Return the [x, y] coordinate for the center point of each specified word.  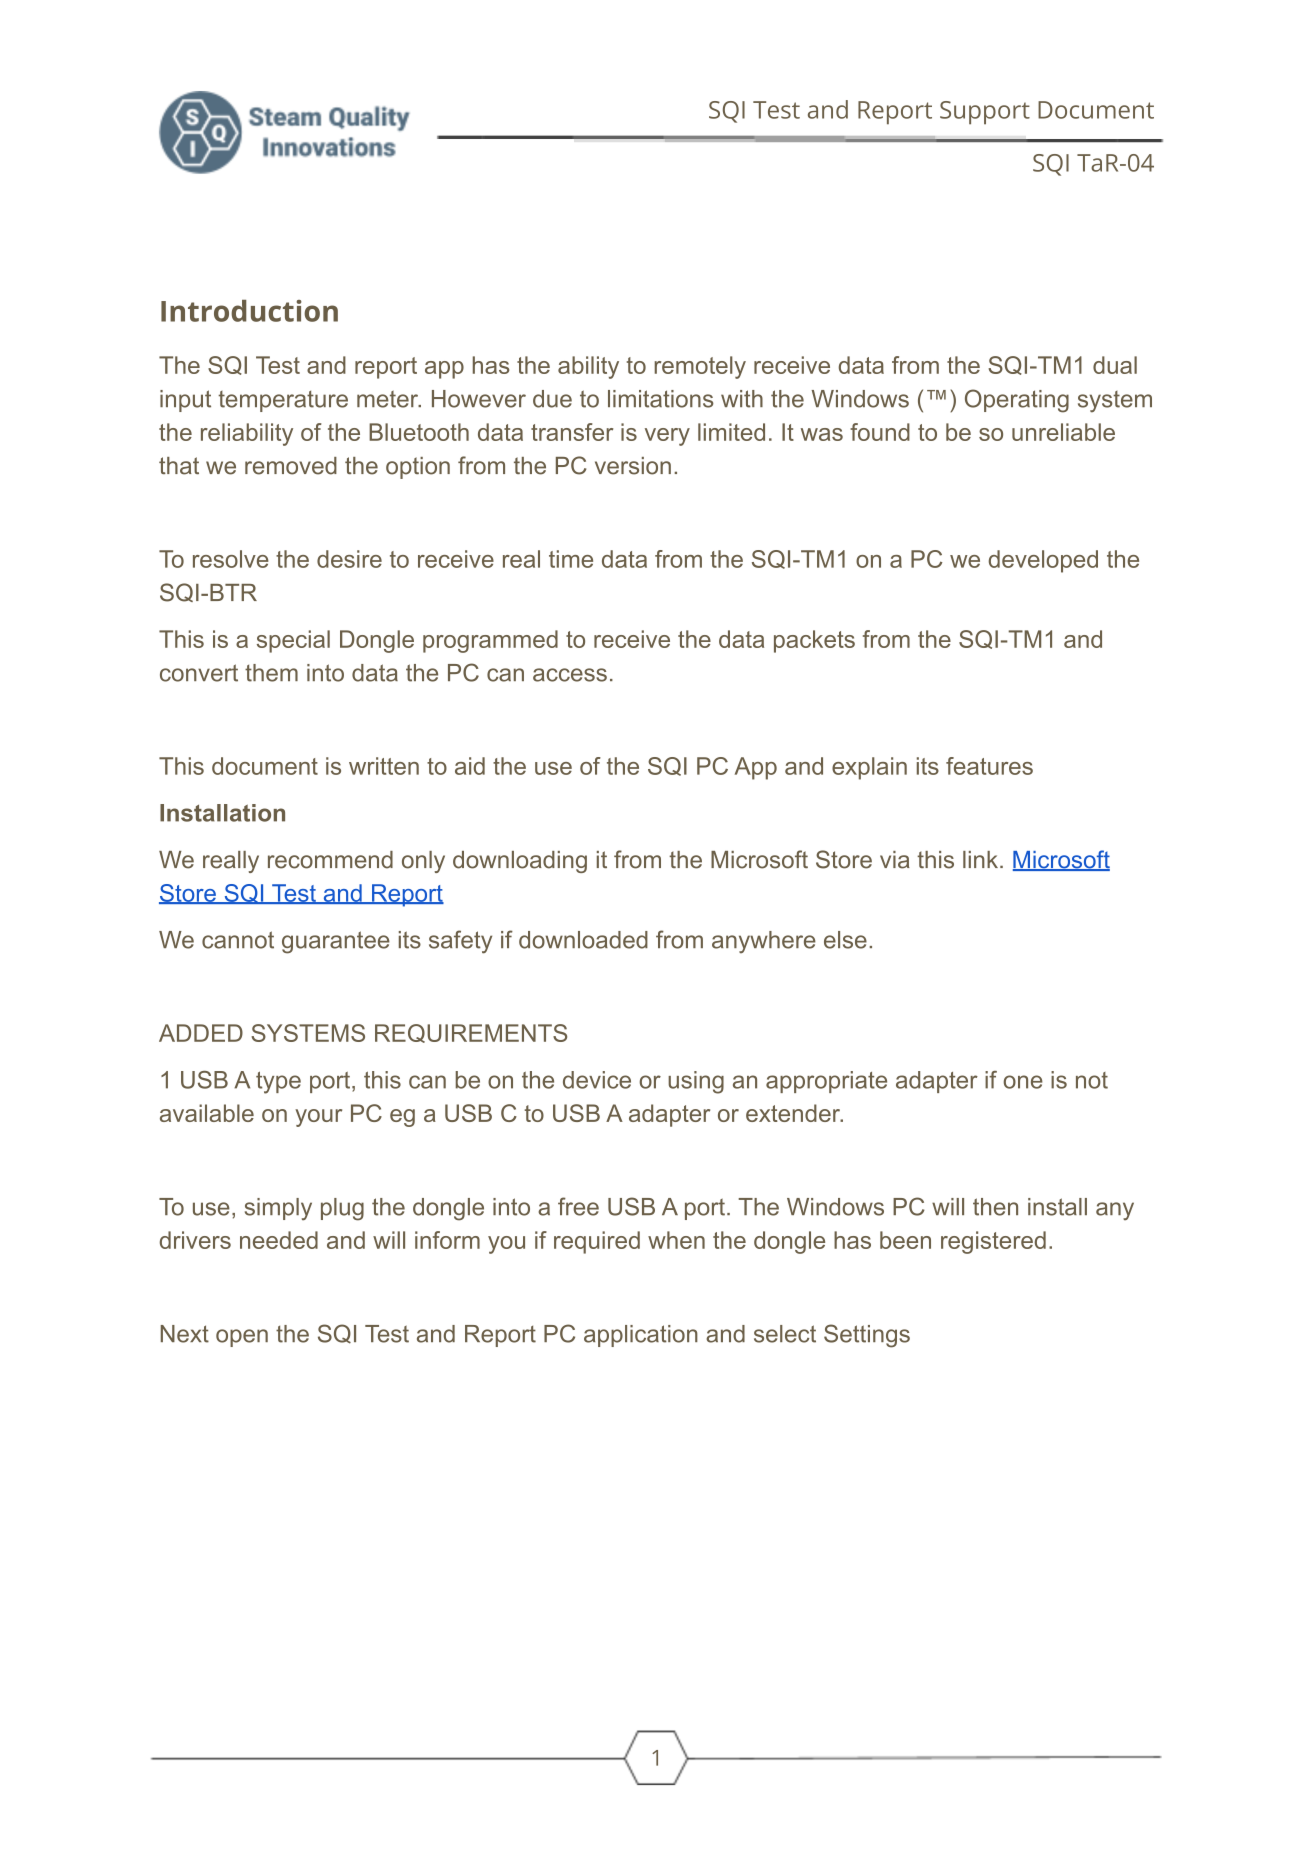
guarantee [336, 942]
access [570, 675]
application [641, 1336]
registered [993, 1242]
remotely [700, 367]
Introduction [249, 311]
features [989, 766]
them [271, 673]
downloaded [583, 940]
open [242, 1338]
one [1023, 1082]
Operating [1017, 401]
